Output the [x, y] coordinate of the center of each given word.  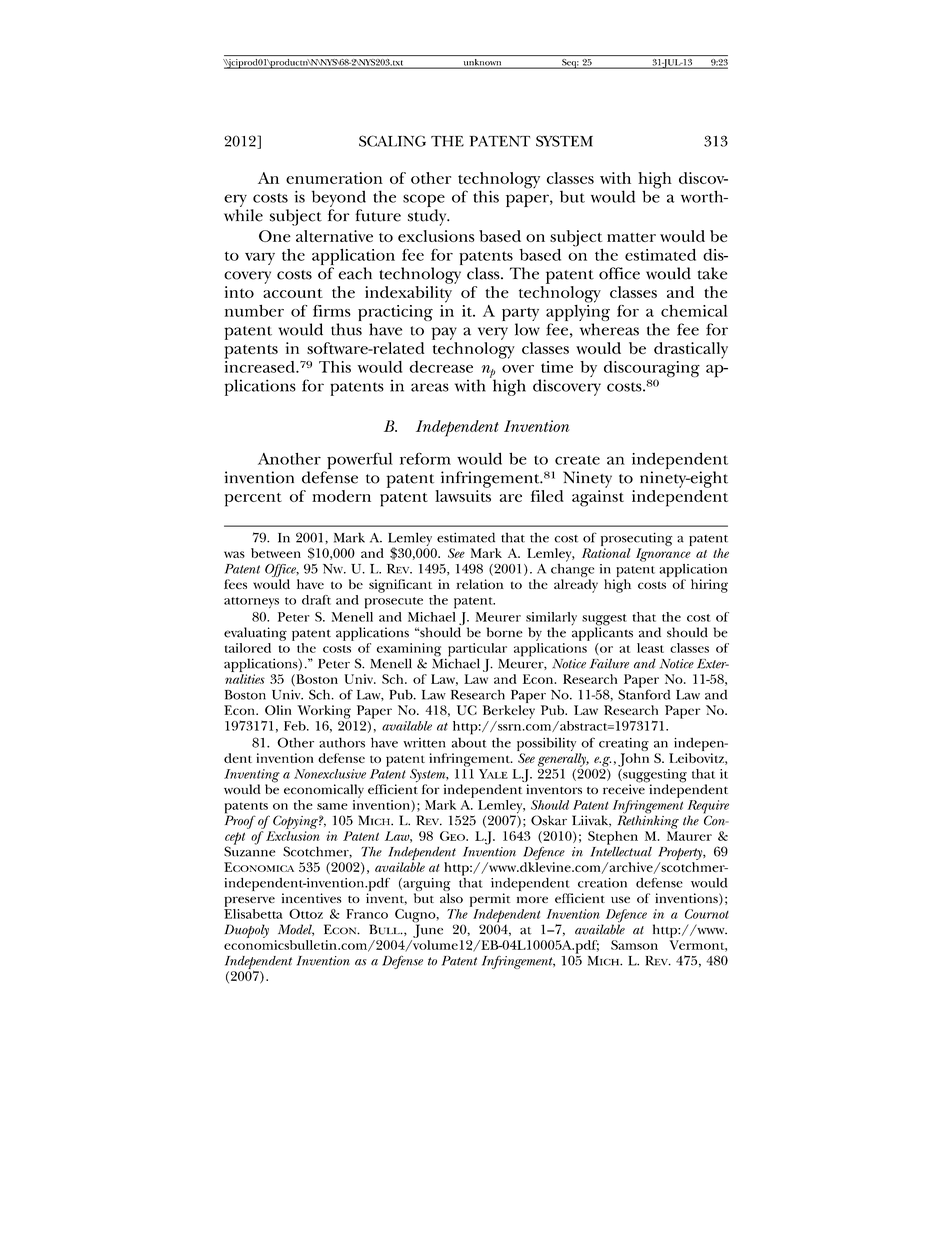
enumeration [334, 178]
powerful [360, 460]
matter [631, 237]
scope [424, 200]
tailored [248, 648]
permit [490, 900]
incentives [311, 898]
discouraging [652, 370]
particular [476, 651]
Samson [634, 945]
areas [430, 387]
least [650, 648]
